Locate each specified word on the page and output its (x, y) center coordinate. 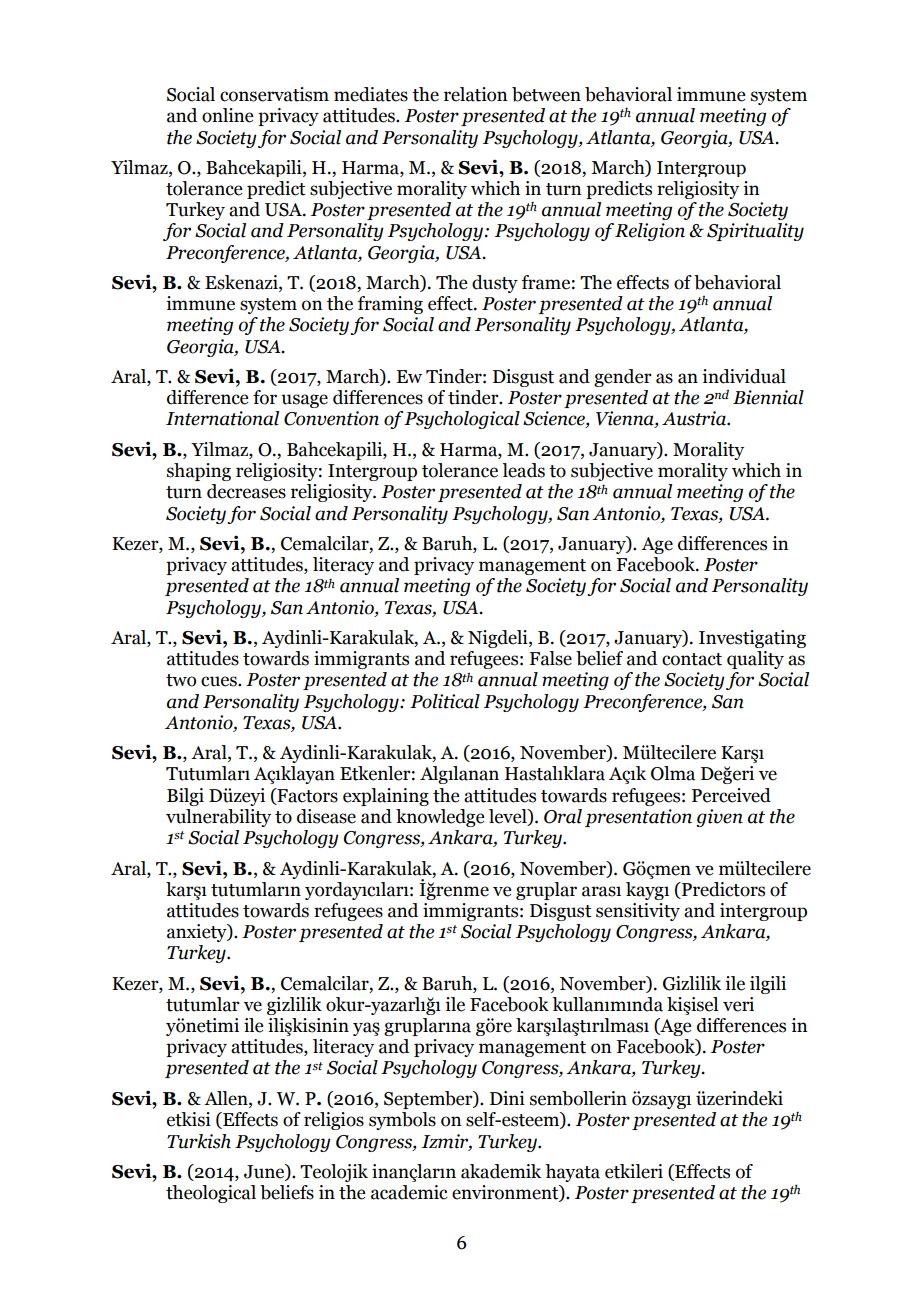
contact (692, 659)
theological (211, 1194)
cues (220, 681)
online (227, 115)
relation (475, 94)
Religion (650, 232)
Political (445, 701)
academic (409, 1192)
